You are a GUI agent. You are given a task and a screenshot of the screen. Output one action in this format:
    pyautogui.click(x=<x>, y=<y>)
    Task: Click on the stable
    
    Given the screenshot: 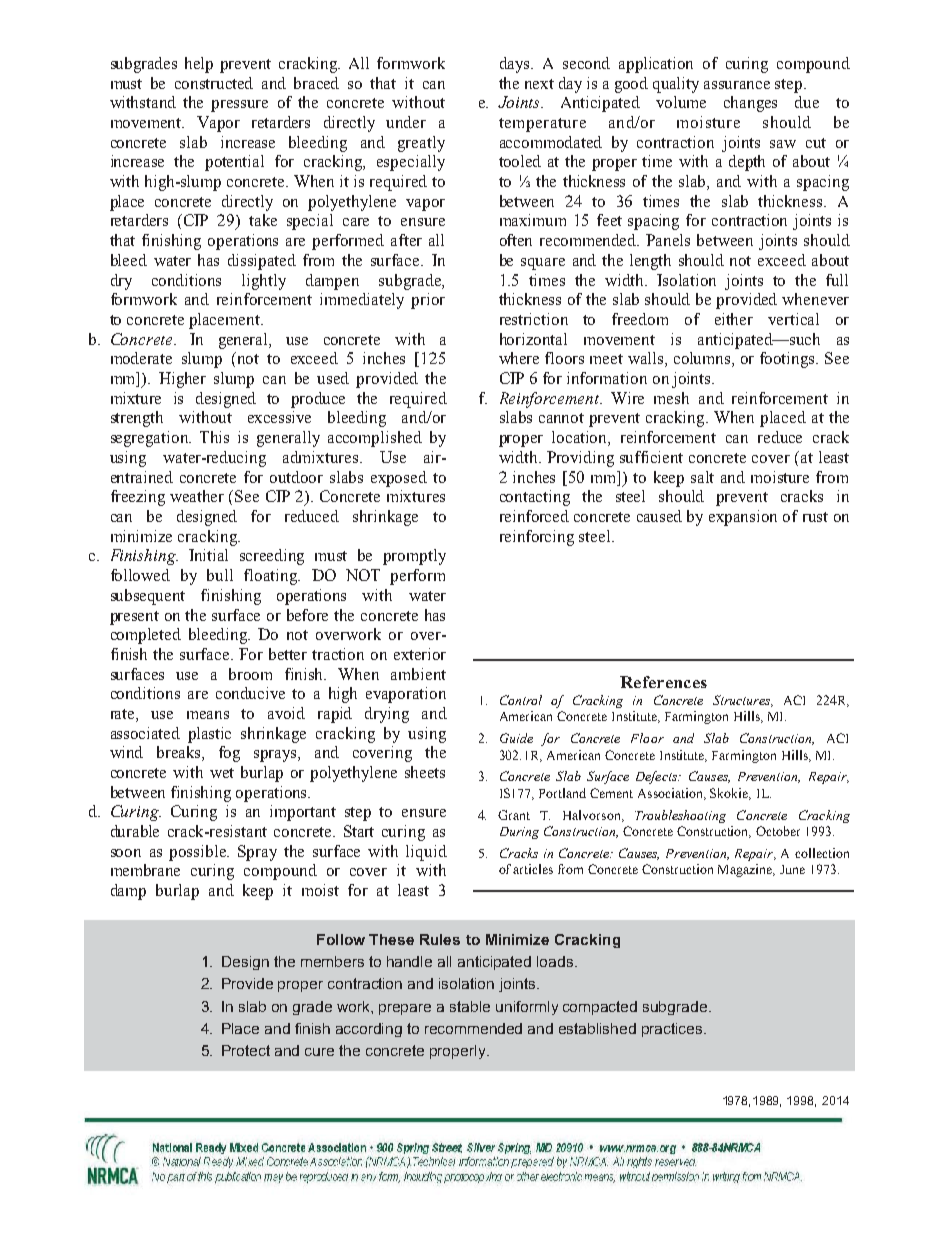 What is the action you would take?
    pyautogui.click(x=470, y=1006)
